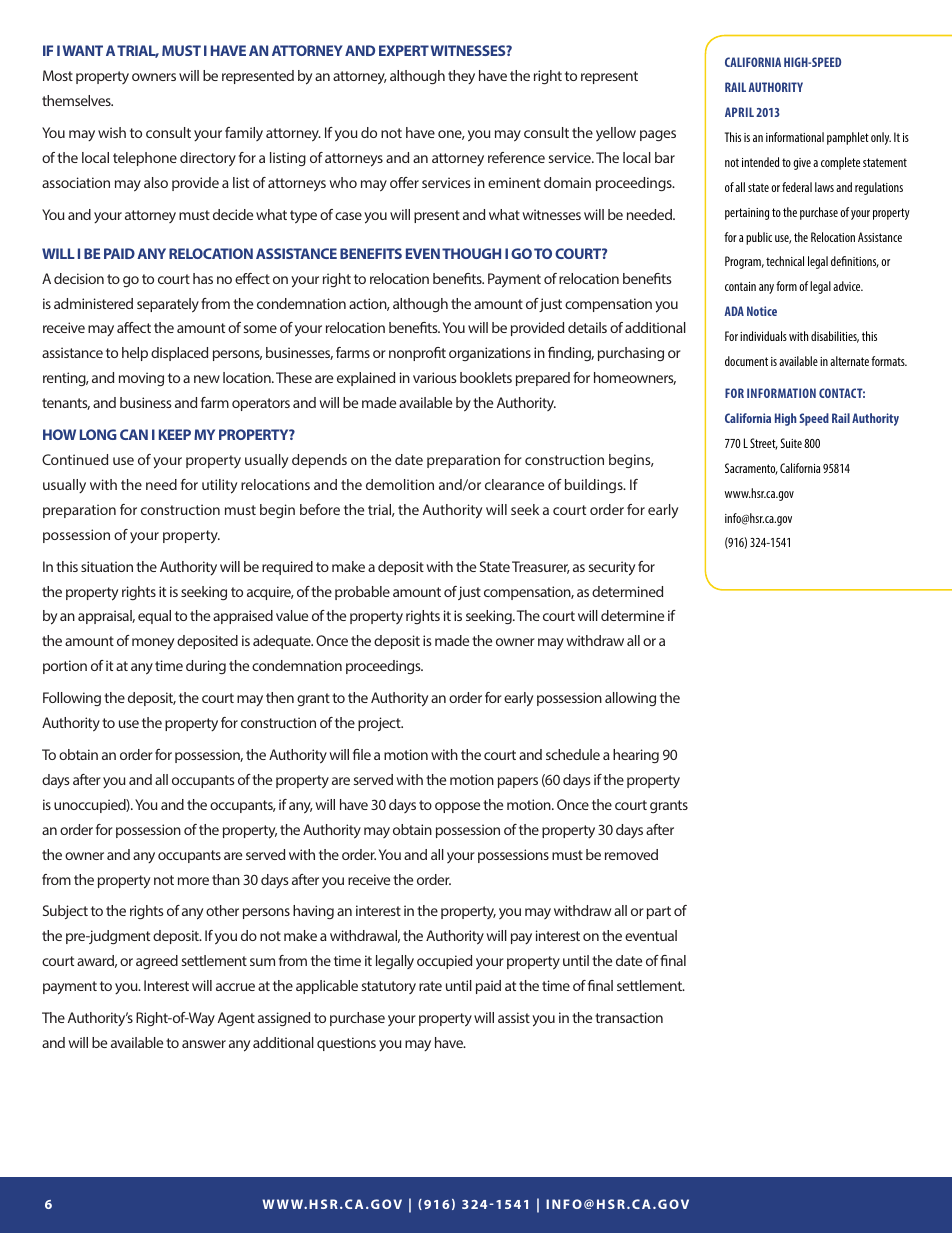 The width and height of the page is (952, 1233). I want to click on themselves, so click(77, 100).
